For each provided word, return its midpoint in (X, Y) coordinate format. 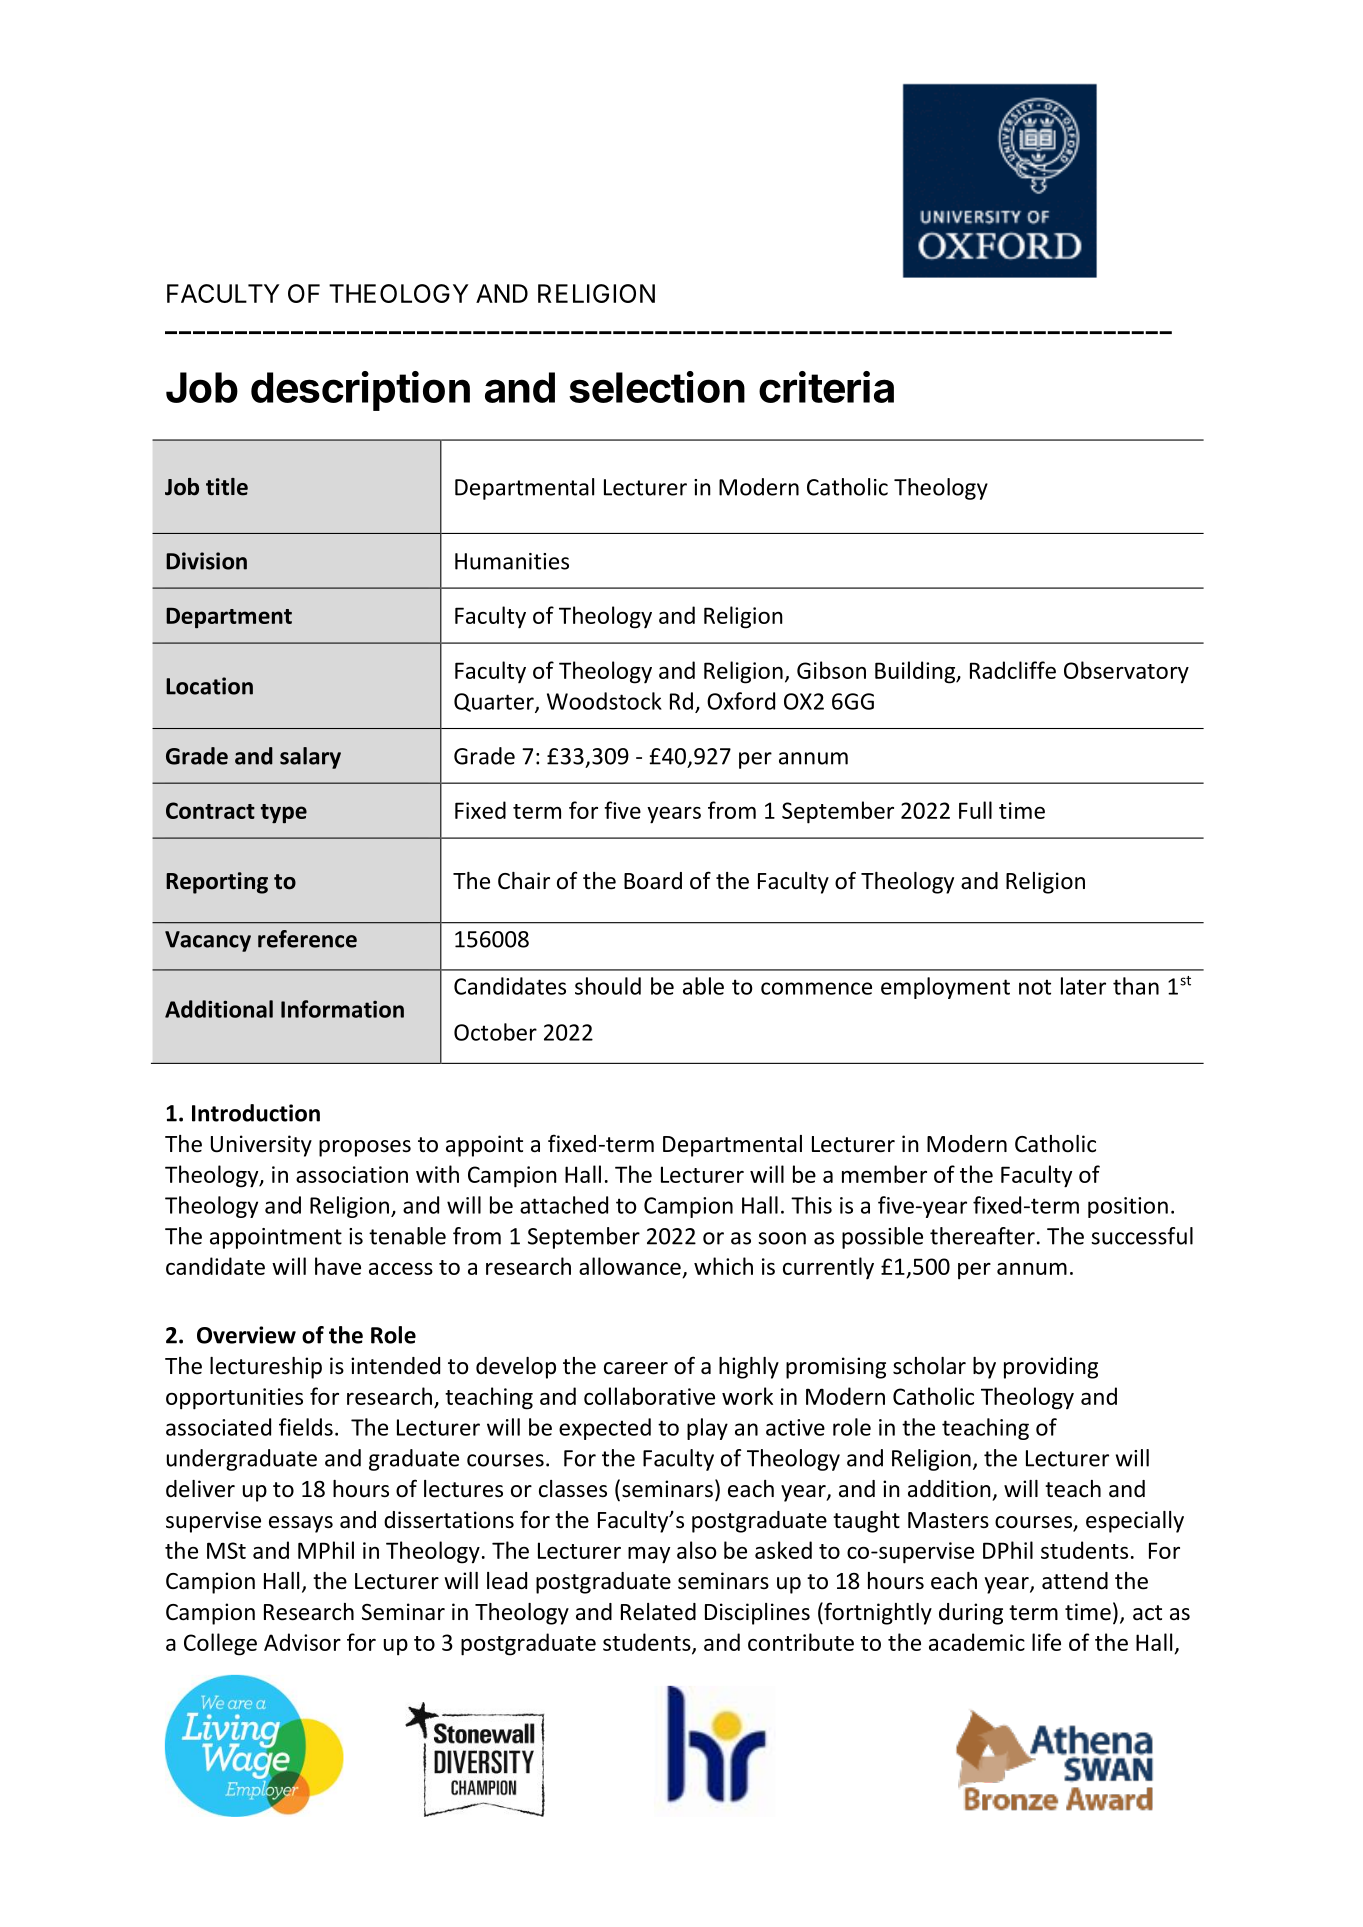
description (360, 391)
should (608, 986)
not (1035, 987)
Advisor (302, 1642)
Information (342, 1009)
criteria (826, 387)
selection (657, 387)
